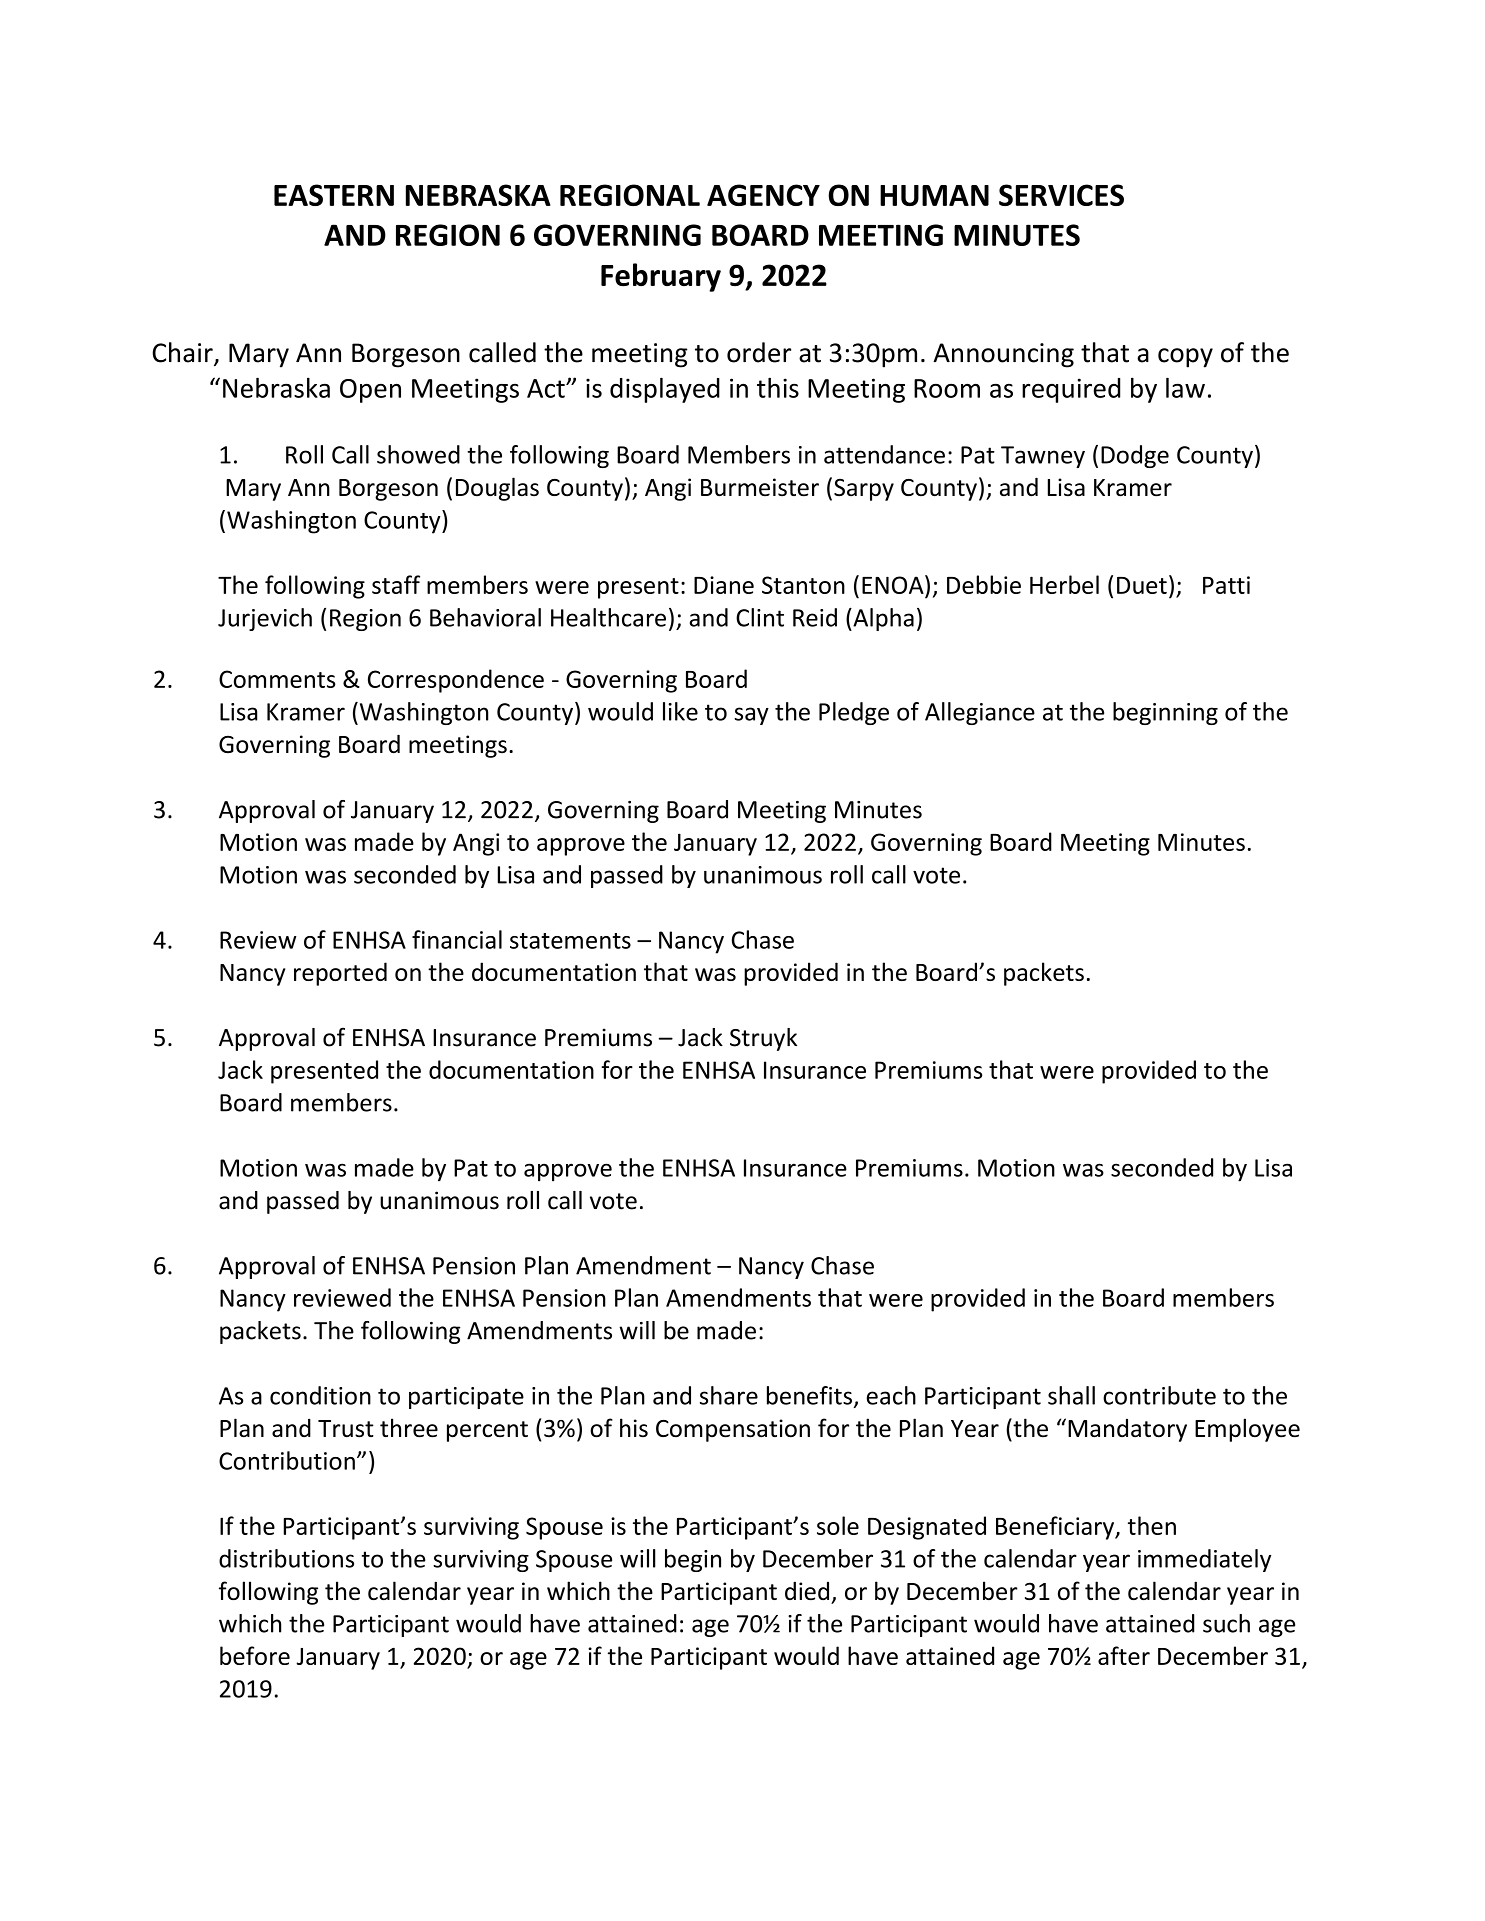 This screenshot has height=1921, width=1485. Describe the element at coordinates (680, 711) in the screenshot. I see `like` at that location.
